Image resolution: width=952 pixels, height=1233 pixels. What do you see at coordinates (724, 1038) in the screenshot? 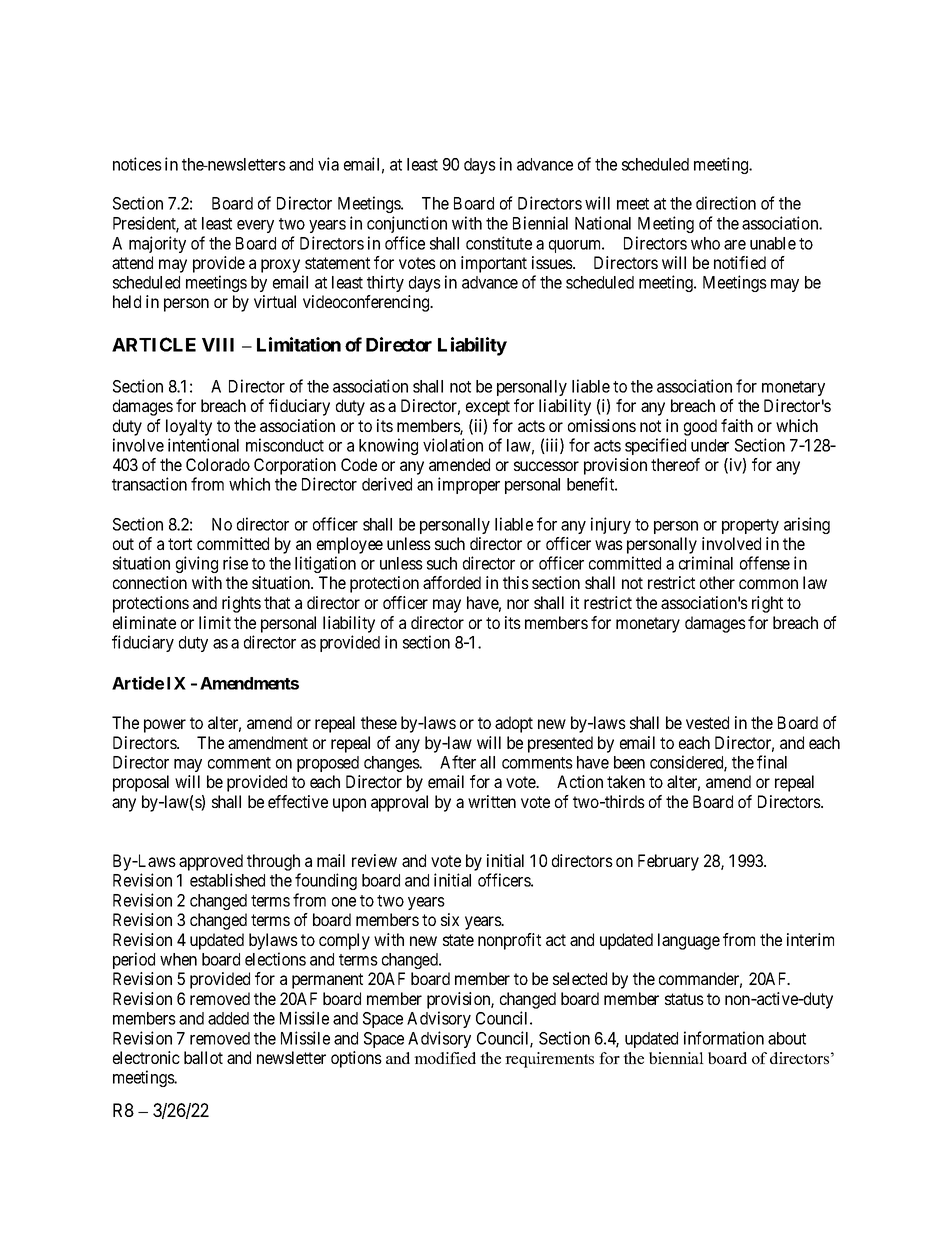
I see `information` at bounding box center [724, 1038].
